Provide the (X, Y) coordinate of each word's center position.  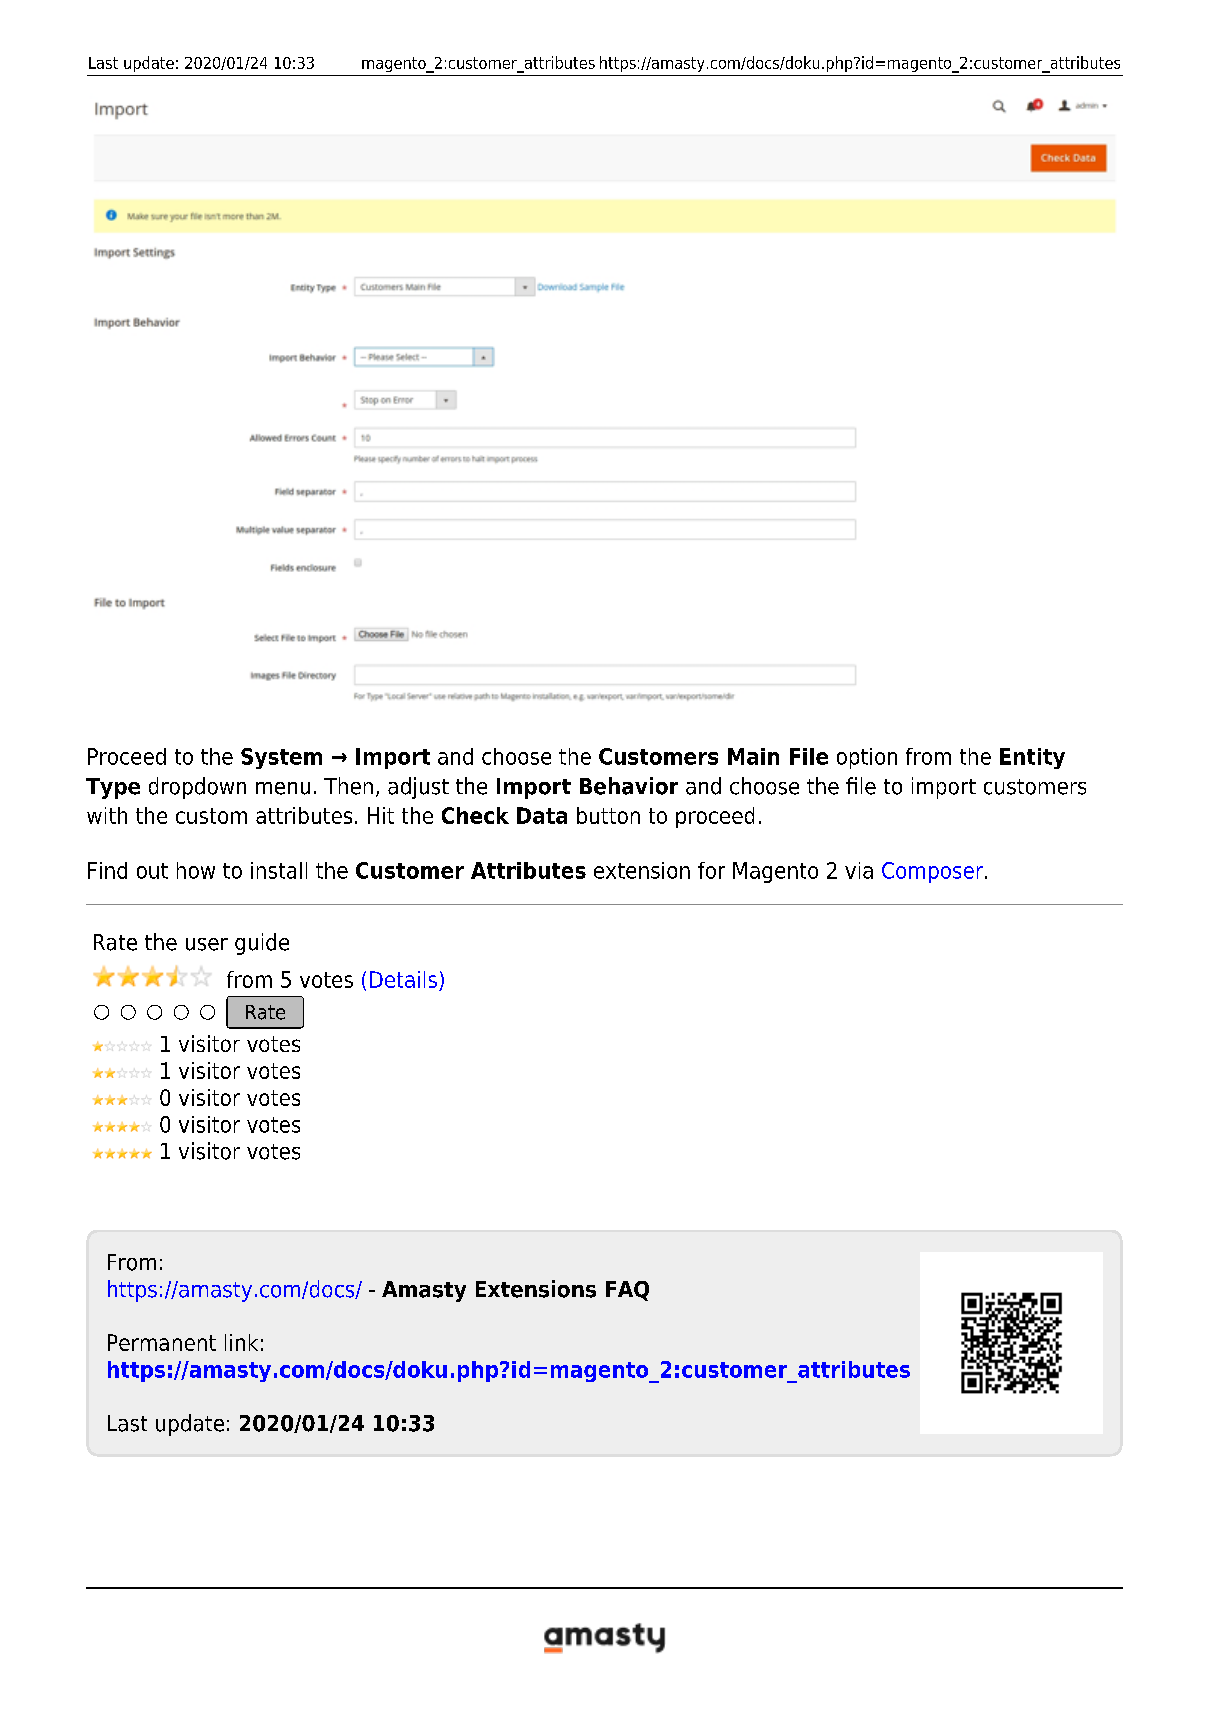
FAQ (627, 1291)
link (241, 1342)
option (867, 758)
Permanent (162, 1342)
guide (262, 944)
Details (403, 979)
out (152, 871)
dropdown (197, 788)
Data (542, 815)
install (279, 870)
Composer (934, 872)
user (207, 944)
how (196, 870)
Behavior (629, 786)
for (711, 870)
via (859, 870)
